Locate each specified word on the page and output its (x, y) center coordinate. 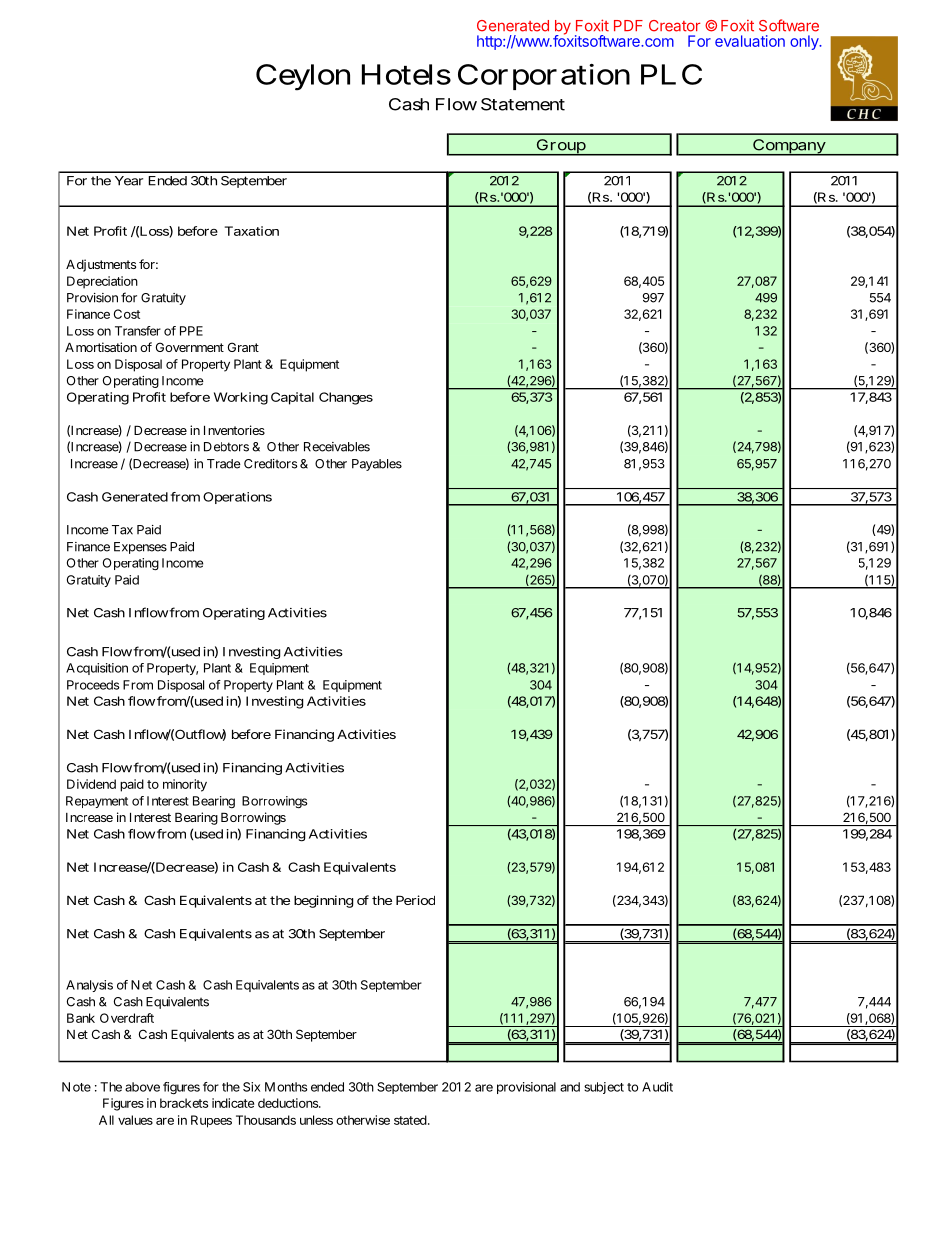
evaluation (750, 41)
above (142, 1087)
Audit (657, 1087)
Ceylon (303, 77)
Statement (523, 104)
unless (316, 1120)
